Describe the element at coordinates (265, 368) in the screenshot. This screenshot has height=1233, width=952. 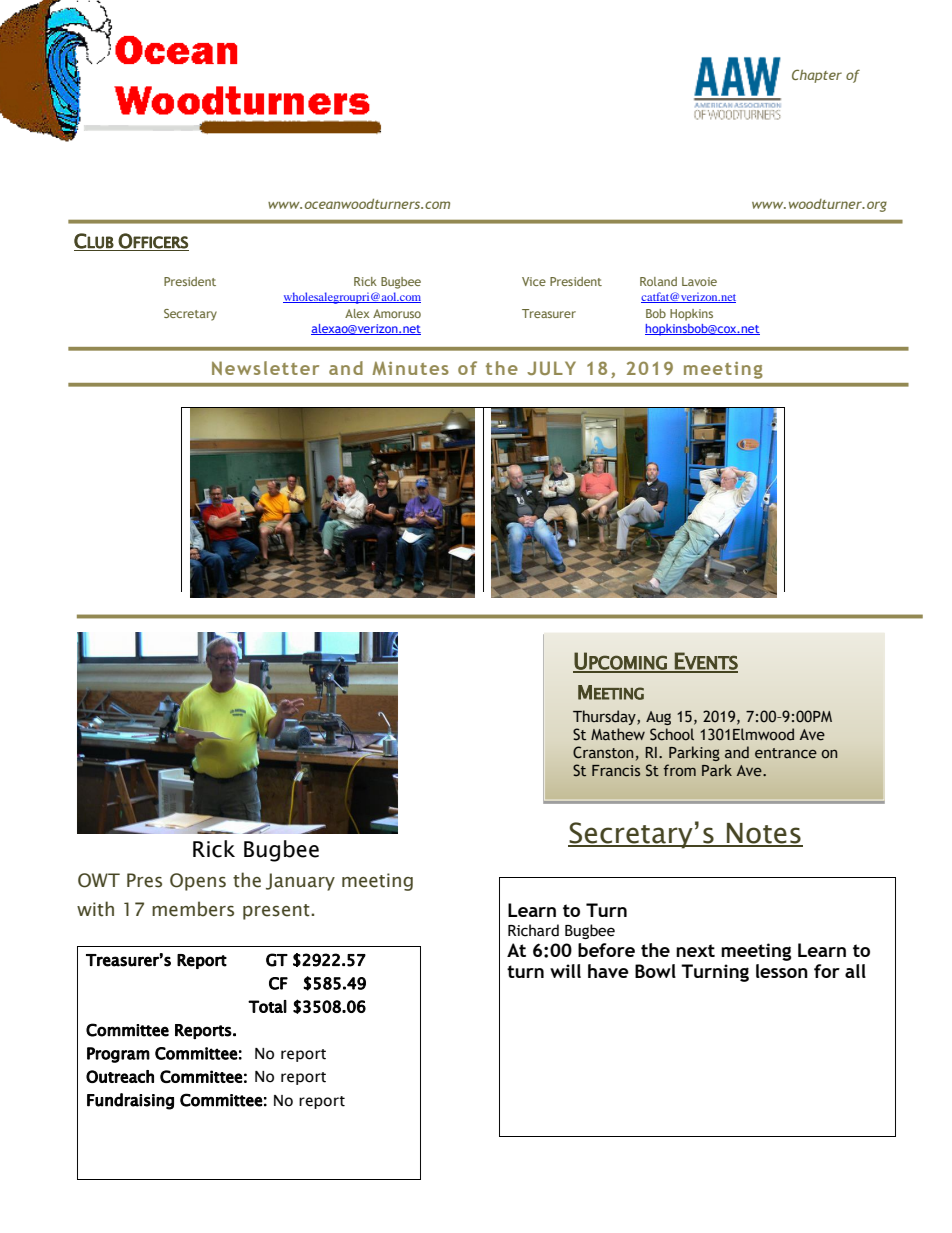
I see `Newsletter` at that location.
